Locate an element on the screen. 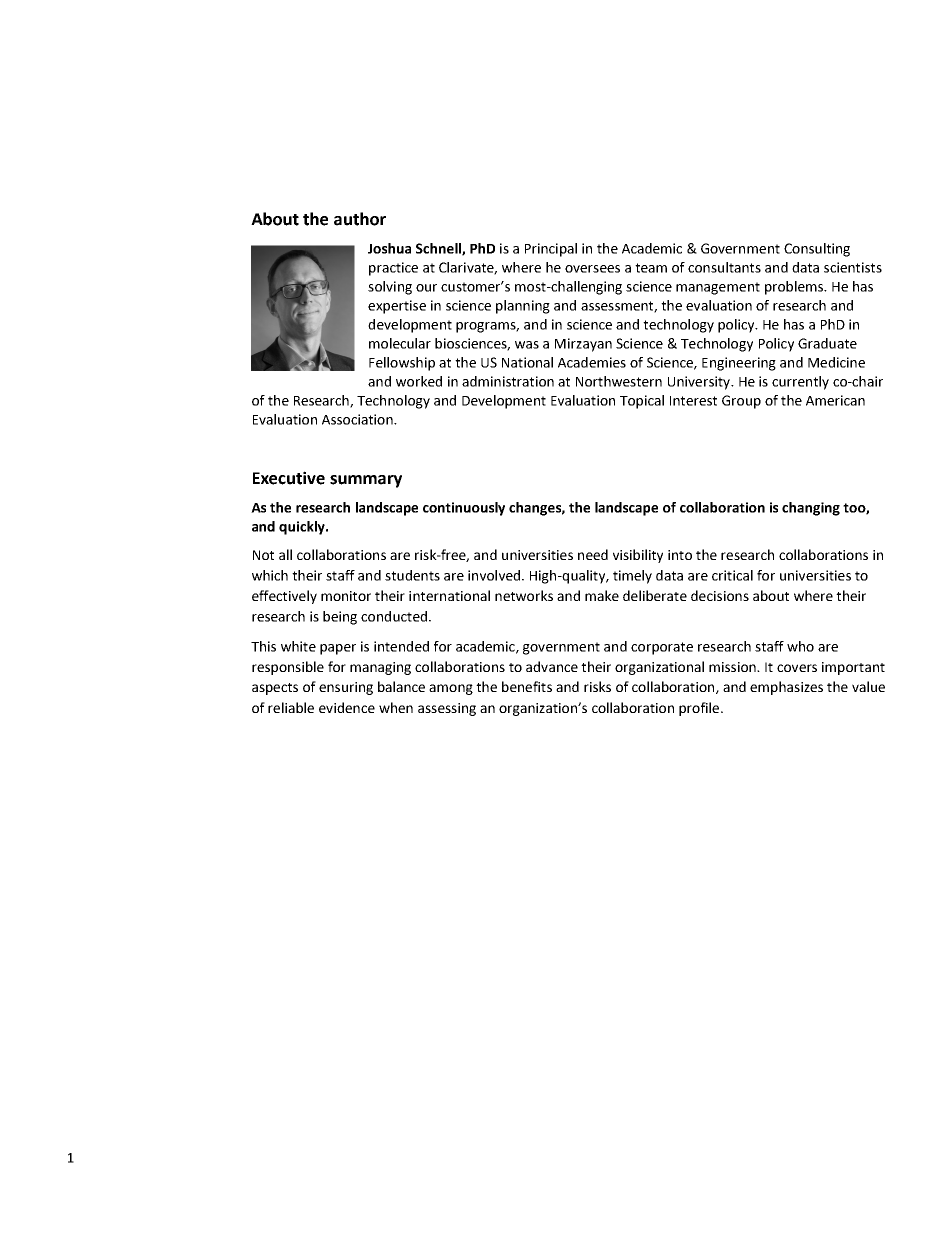 This screenshot has height=1233, width=952. continuously is located at coordinates (464, 509).
